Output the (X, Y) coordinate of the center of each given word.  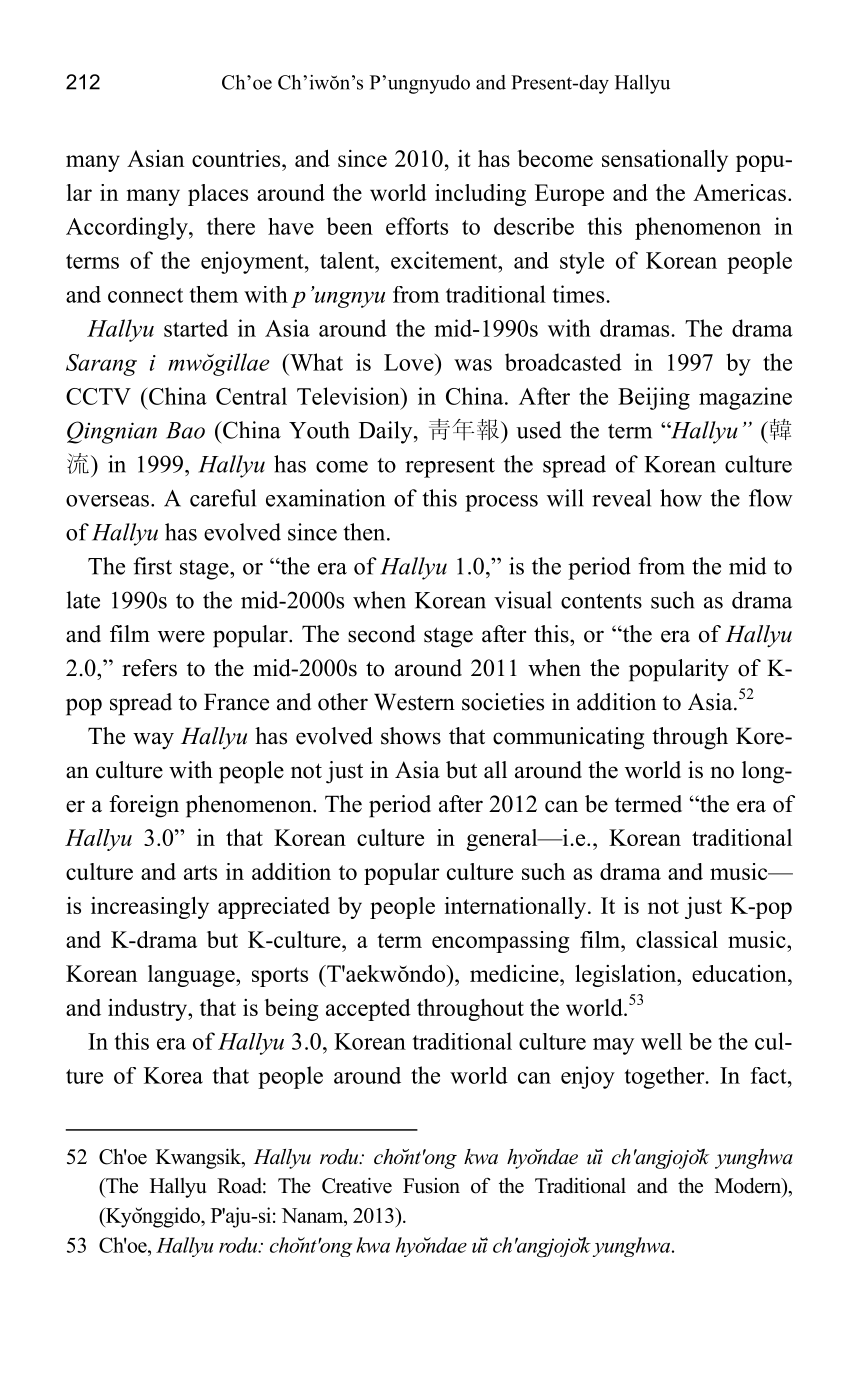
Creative (357, 1185)
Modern (749, 1187)
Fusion (431, 1186)
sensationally (665, 160)
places (218, 195)
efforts (417, 226)
